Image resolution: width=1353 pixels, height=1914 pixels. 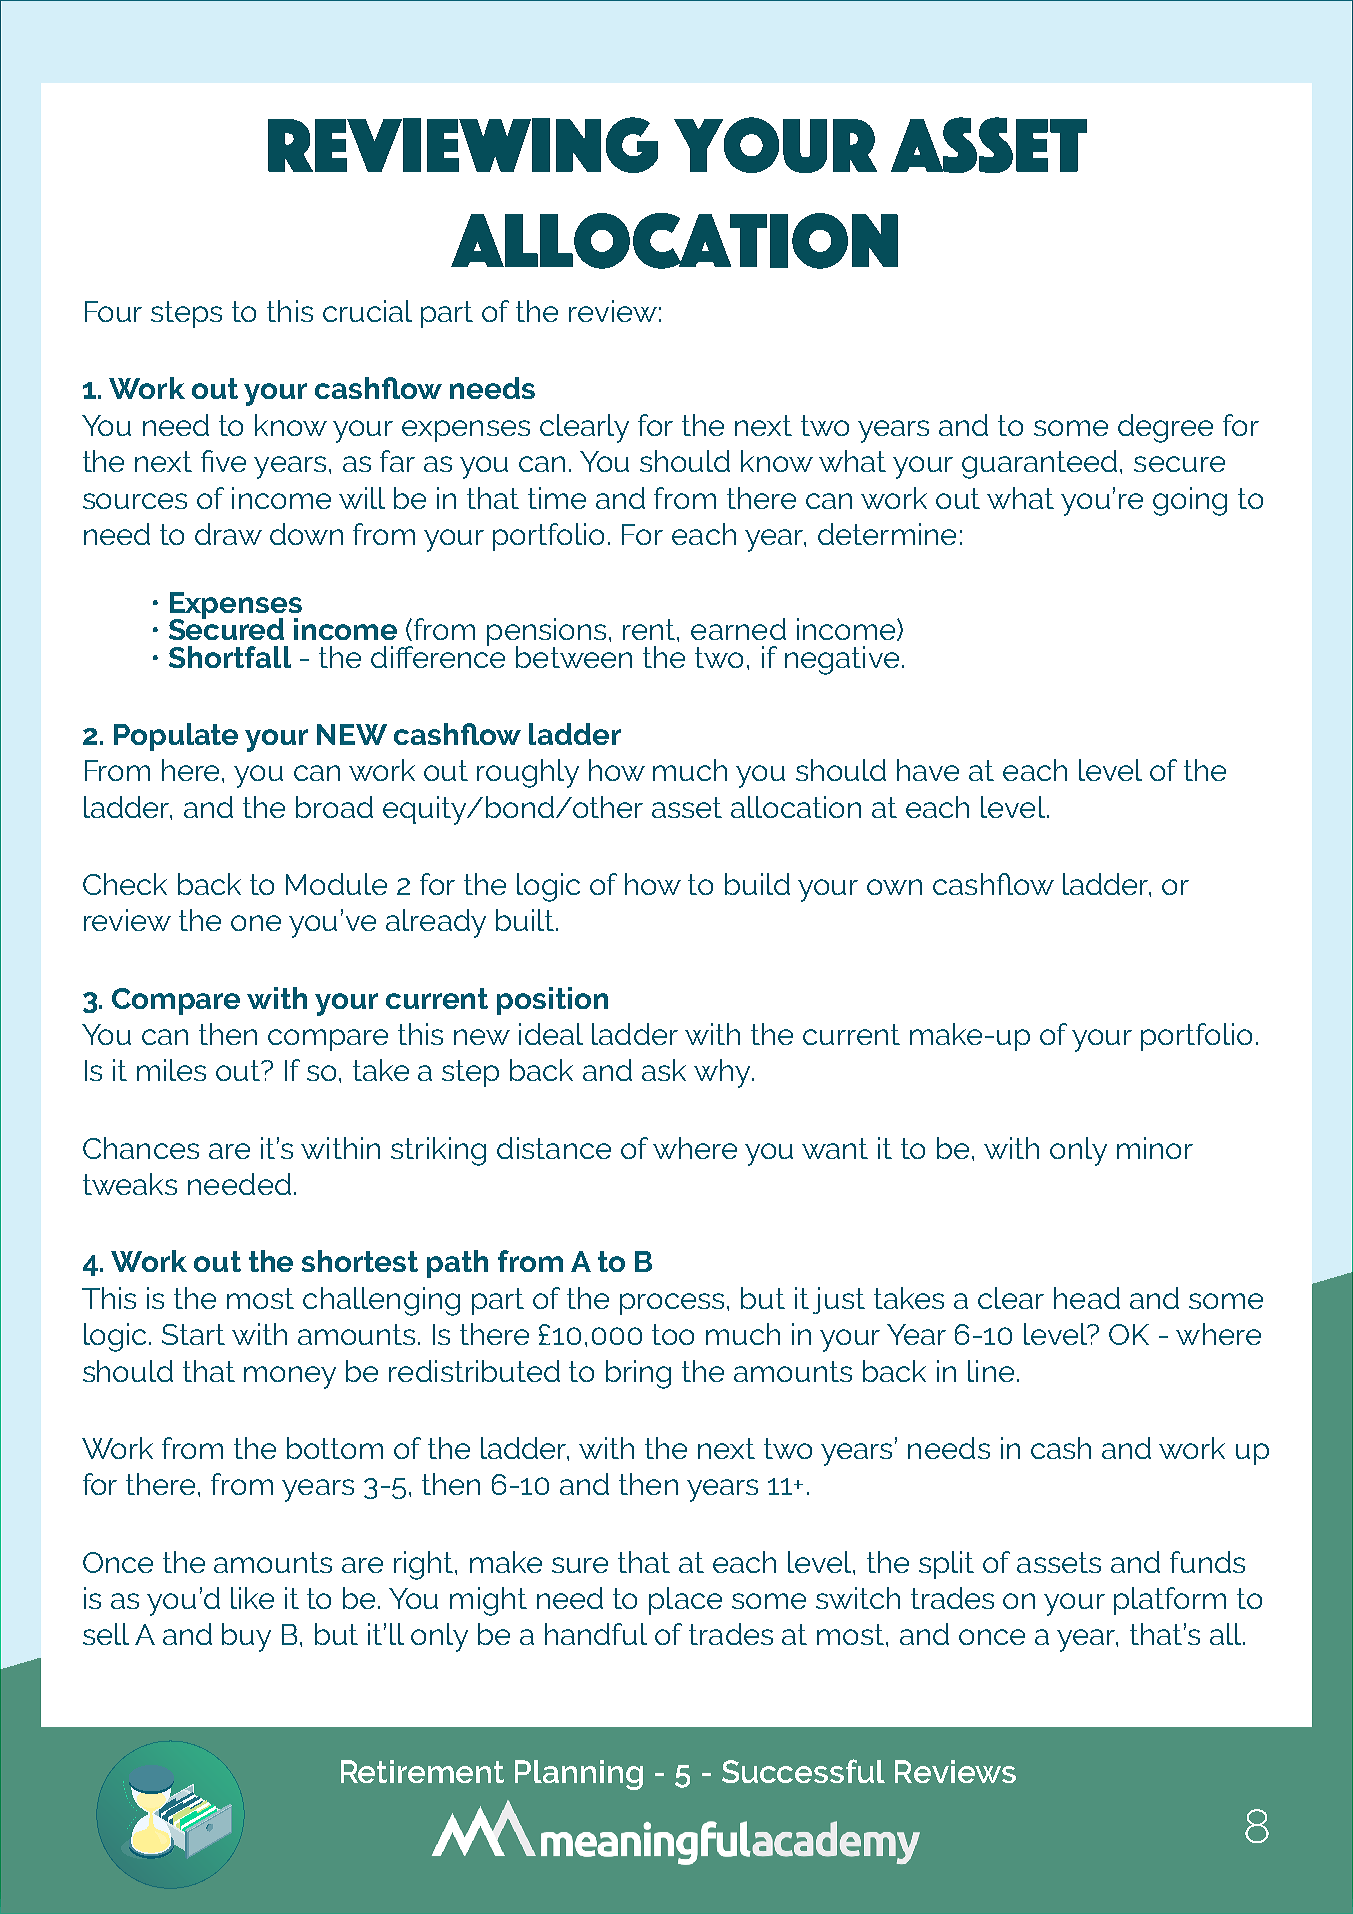 What do you see at coordinates (193, 1334) in the image?
I see `Start` at bounding box center [193, 1334].
